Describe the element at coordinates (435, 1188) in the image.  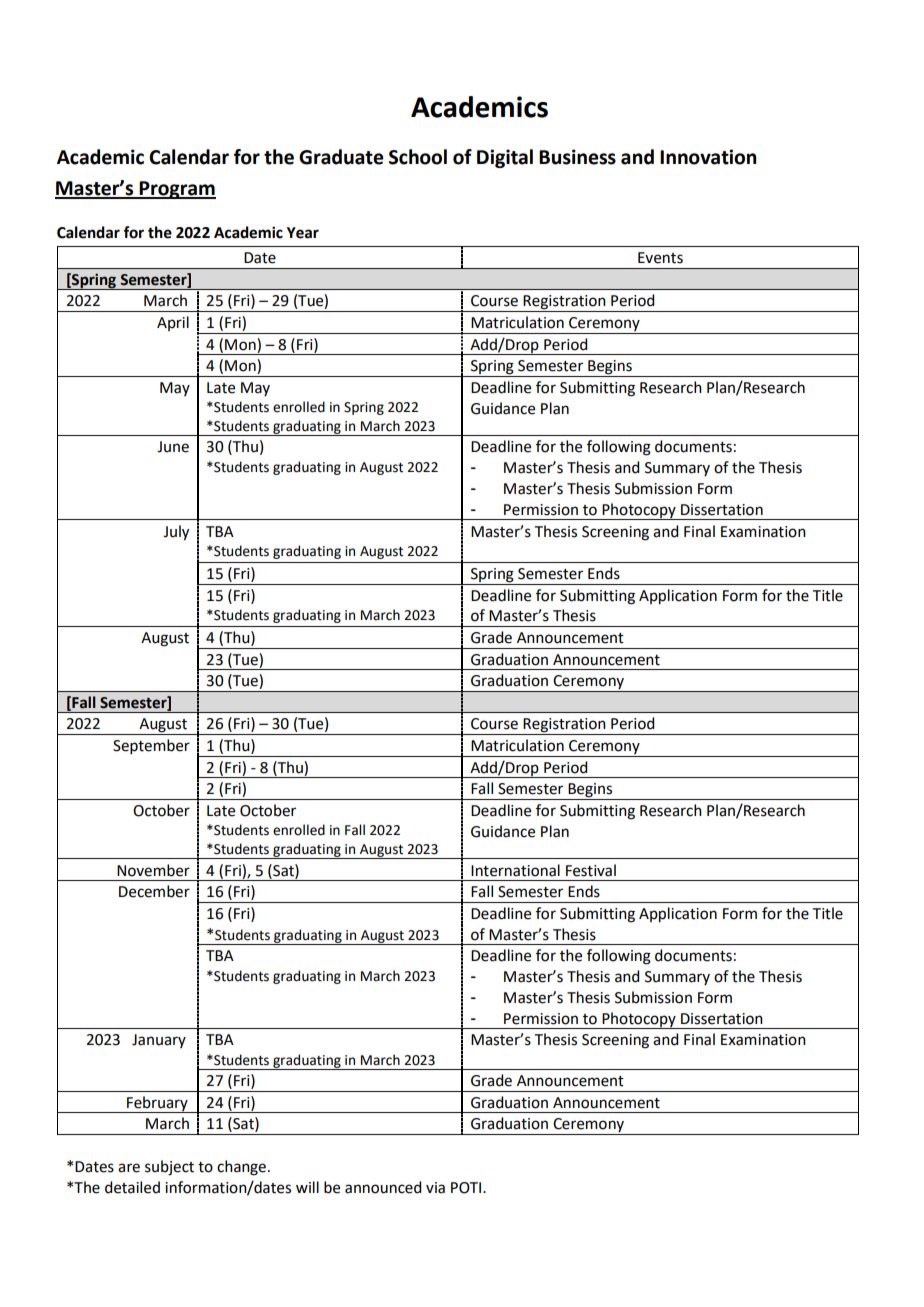
I see `via` at that location.
